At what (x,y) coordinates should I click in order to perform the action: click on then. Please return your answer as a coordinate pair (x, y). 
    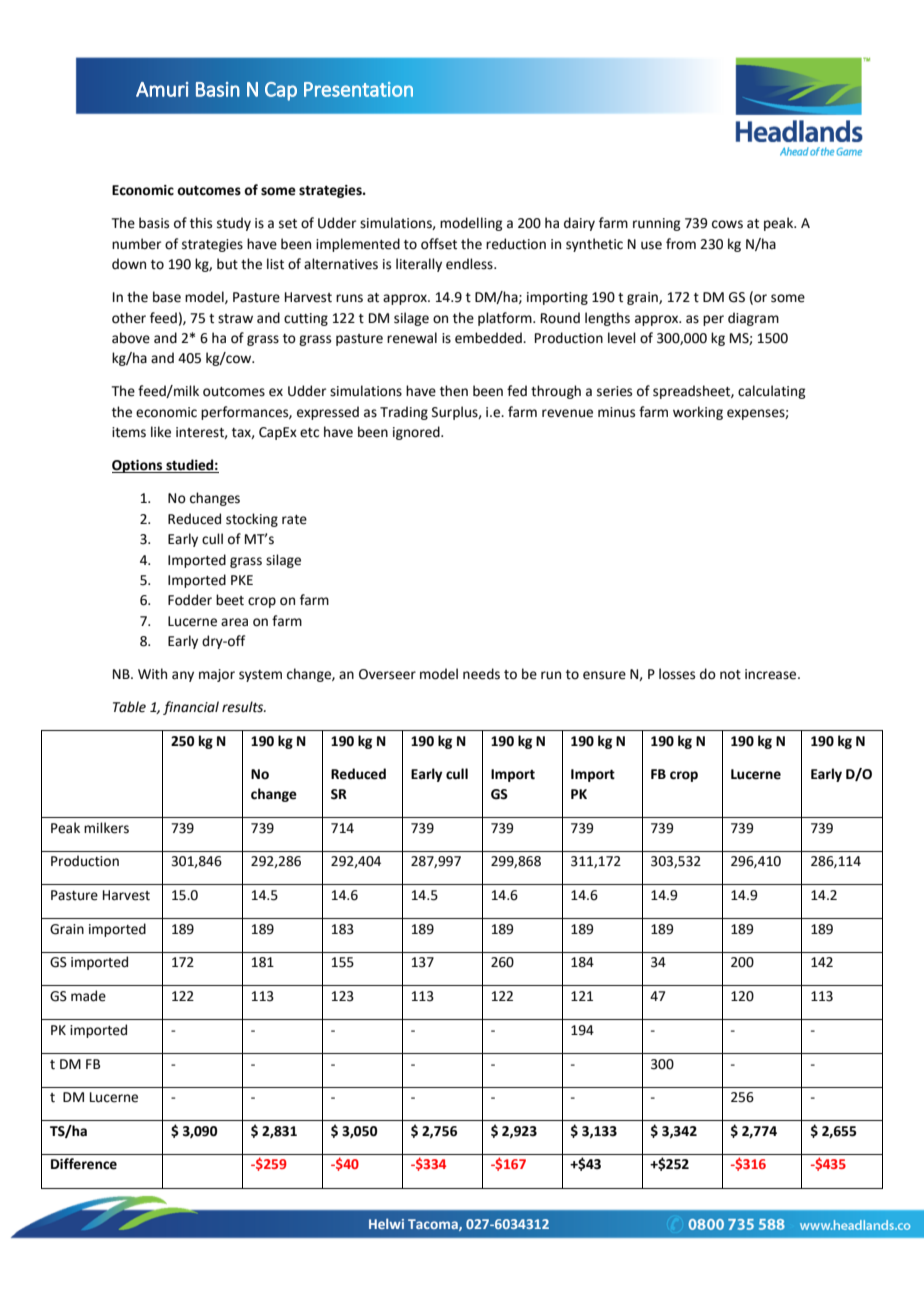
    Looking at the image, I should click on (454, 391).
